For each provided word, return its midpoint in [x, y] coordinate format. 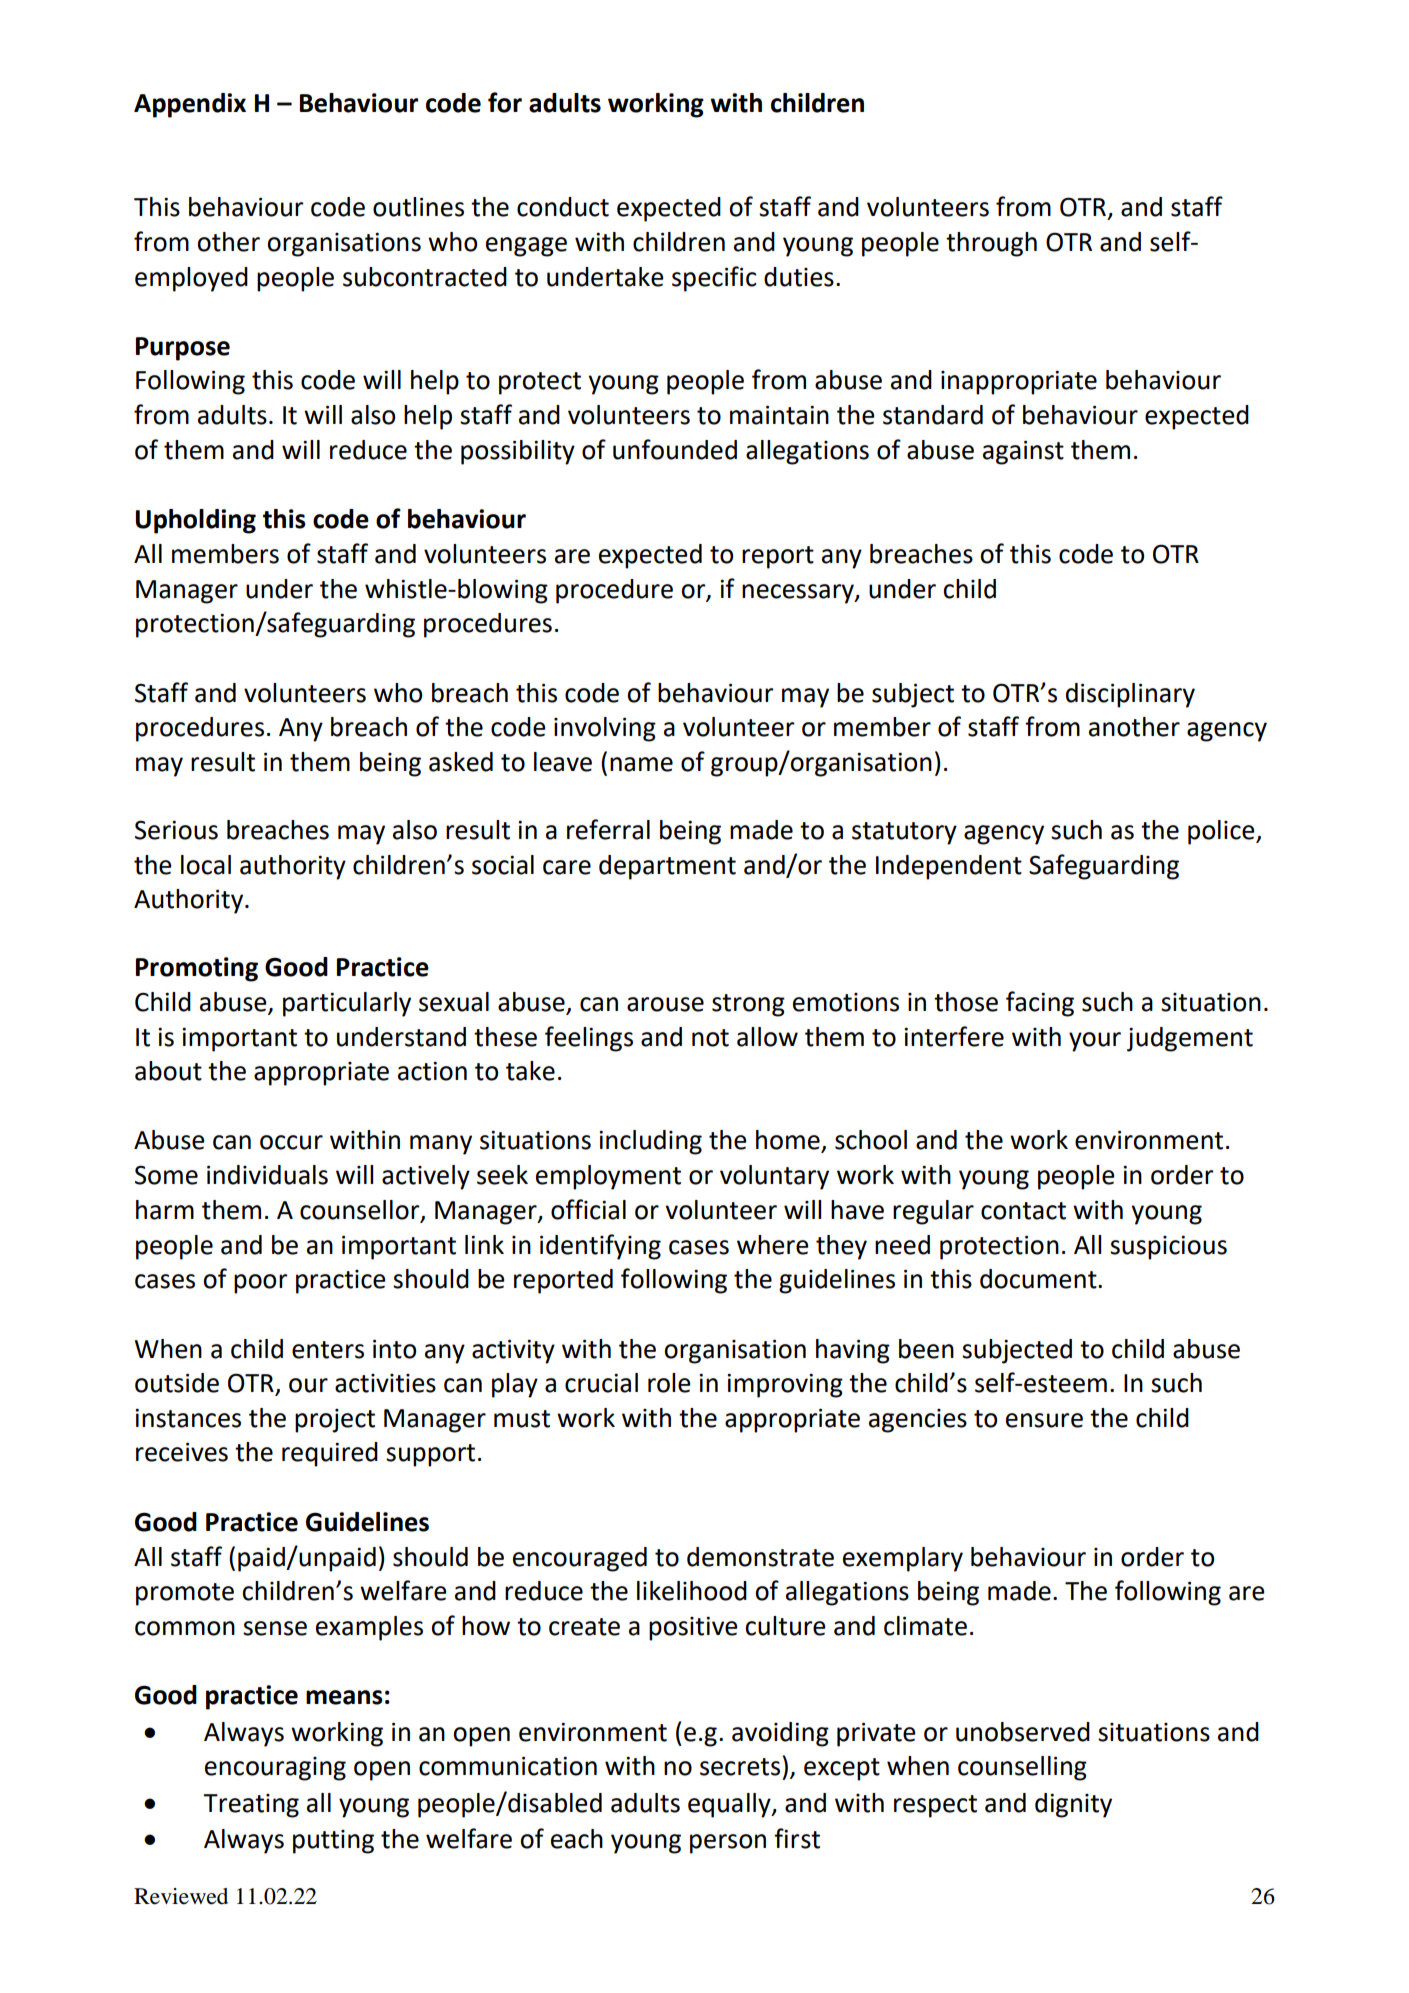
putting [333, 1842]
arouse [665, 1004]
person [728, 1844]
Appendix [190, 105]
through [991, 244]
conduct [563, 207]
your [1095, 1042]
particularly [347, 1004]
